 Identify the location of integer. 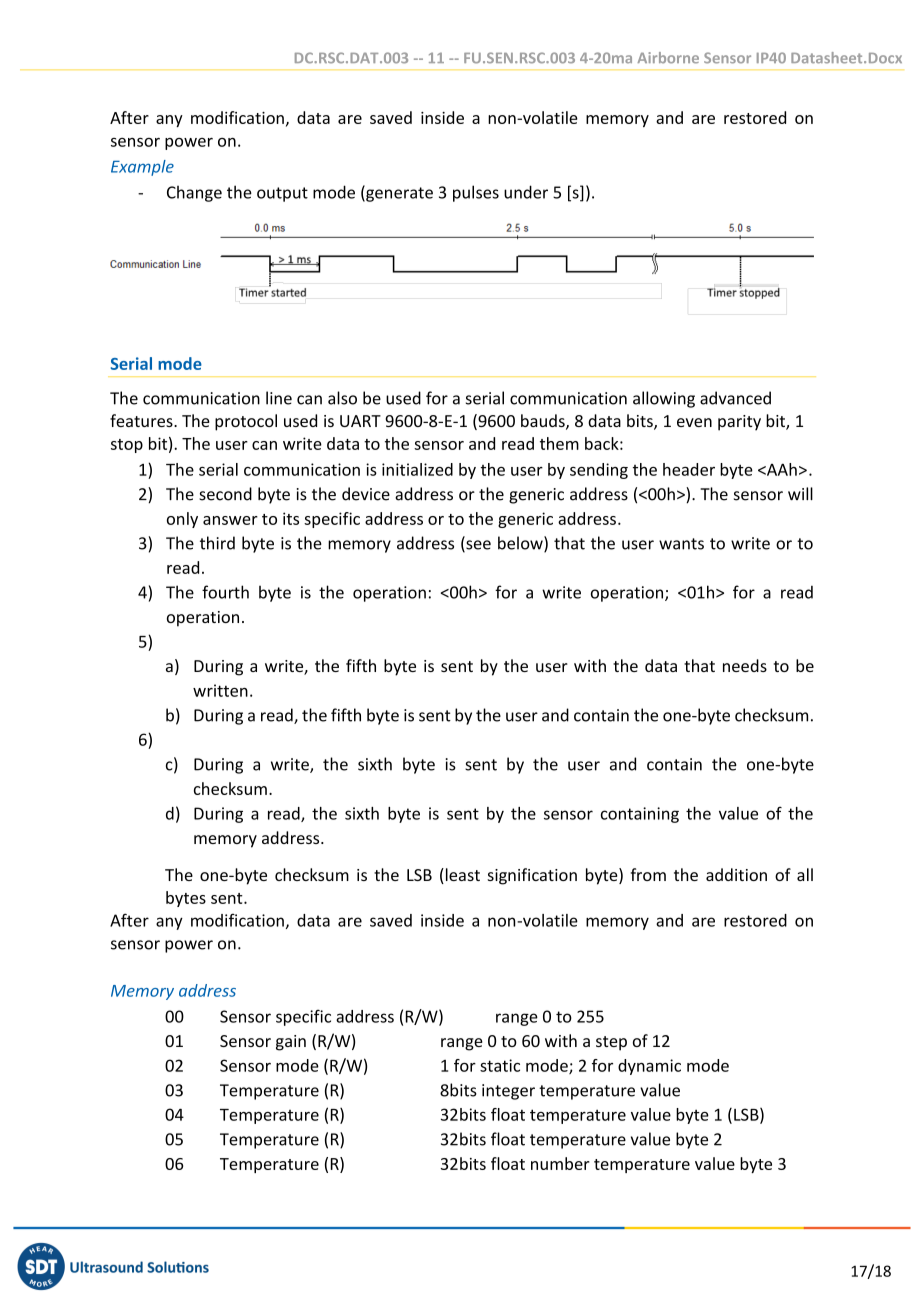
(508, 1092).
